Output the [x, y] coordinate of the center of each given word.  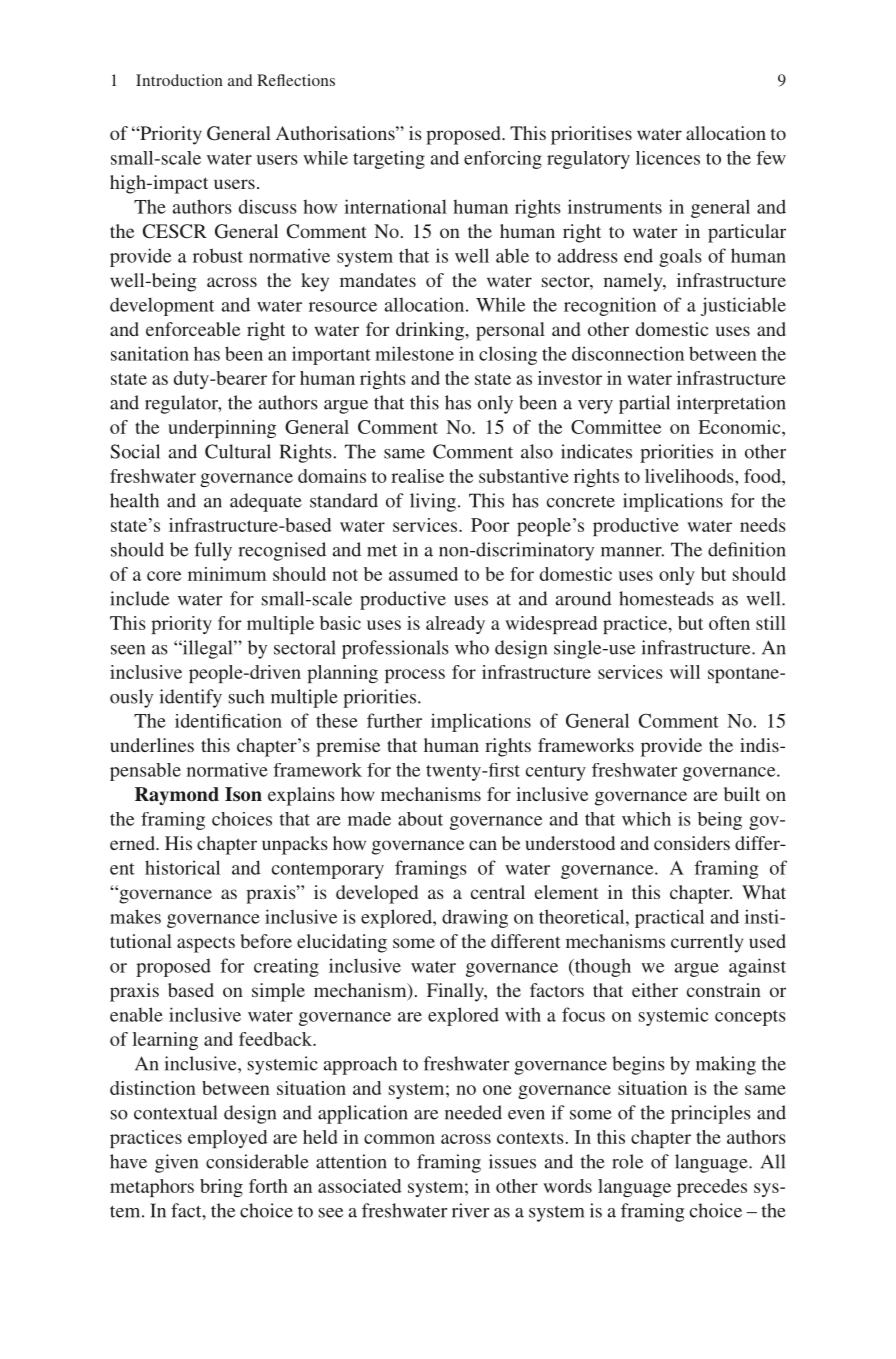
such [246, 696]
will [685, 672]
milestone [414, 353]
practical [669, 918]
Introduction [179, 80]
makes [135, 916]
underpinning [222, 429]
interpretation [731, 404]
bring [221, 1188]
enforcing [503, 160]
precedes [712, 1188]
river [470, 1210]
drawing [475, 918]
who [472, 647]
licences [668, 158]
